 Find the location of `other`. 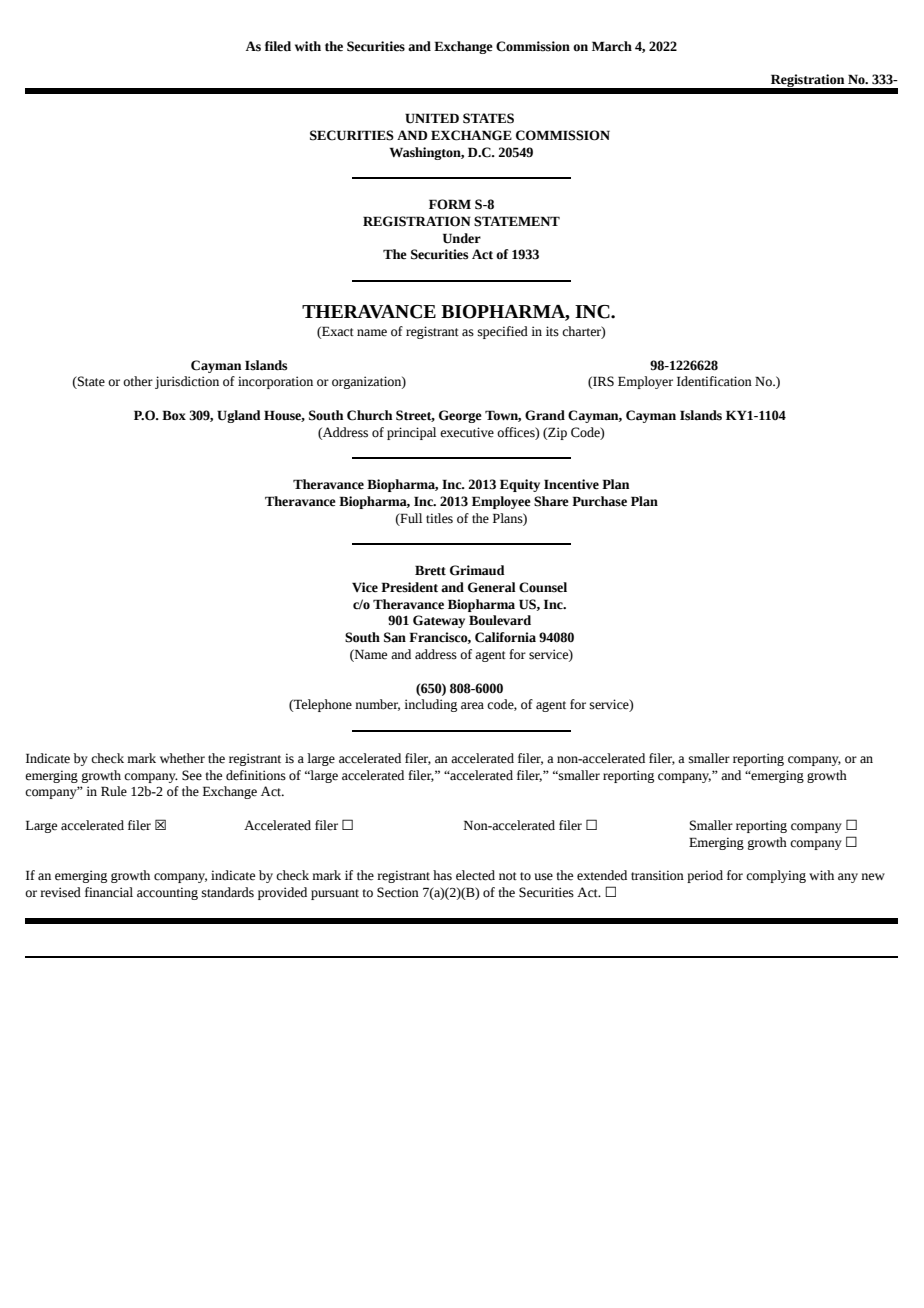

other is located at coordinates (138, 381).
